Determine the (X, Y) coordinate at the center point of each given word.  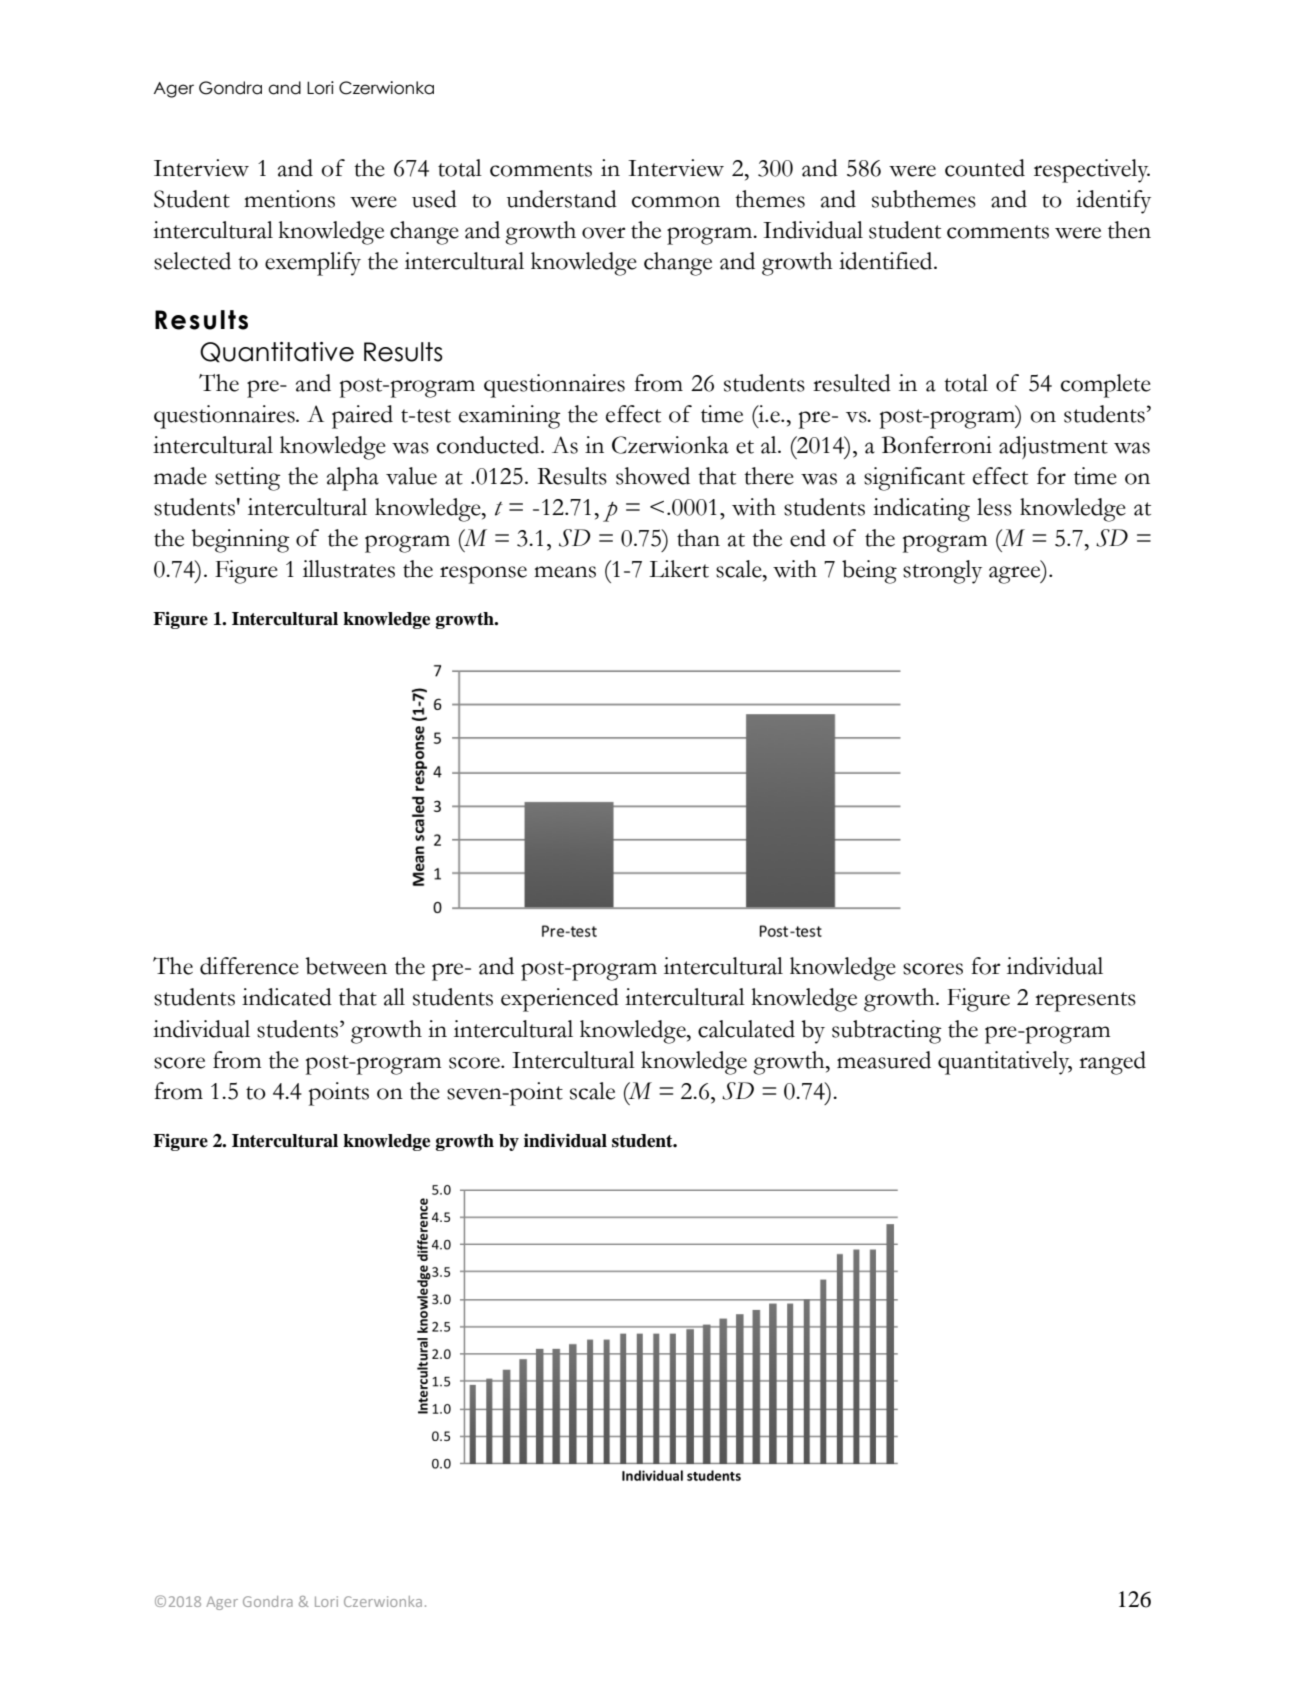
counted (985, 168)
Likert (679, 569)
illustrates (349, 569)
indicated (287, 997)
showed (653, 476)
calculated (746, 1029)
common (676, 202)
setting (248, 479)
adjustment (1053, 447)
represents (1085, 1002)
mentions (289, 199)
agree (1016, 575)
